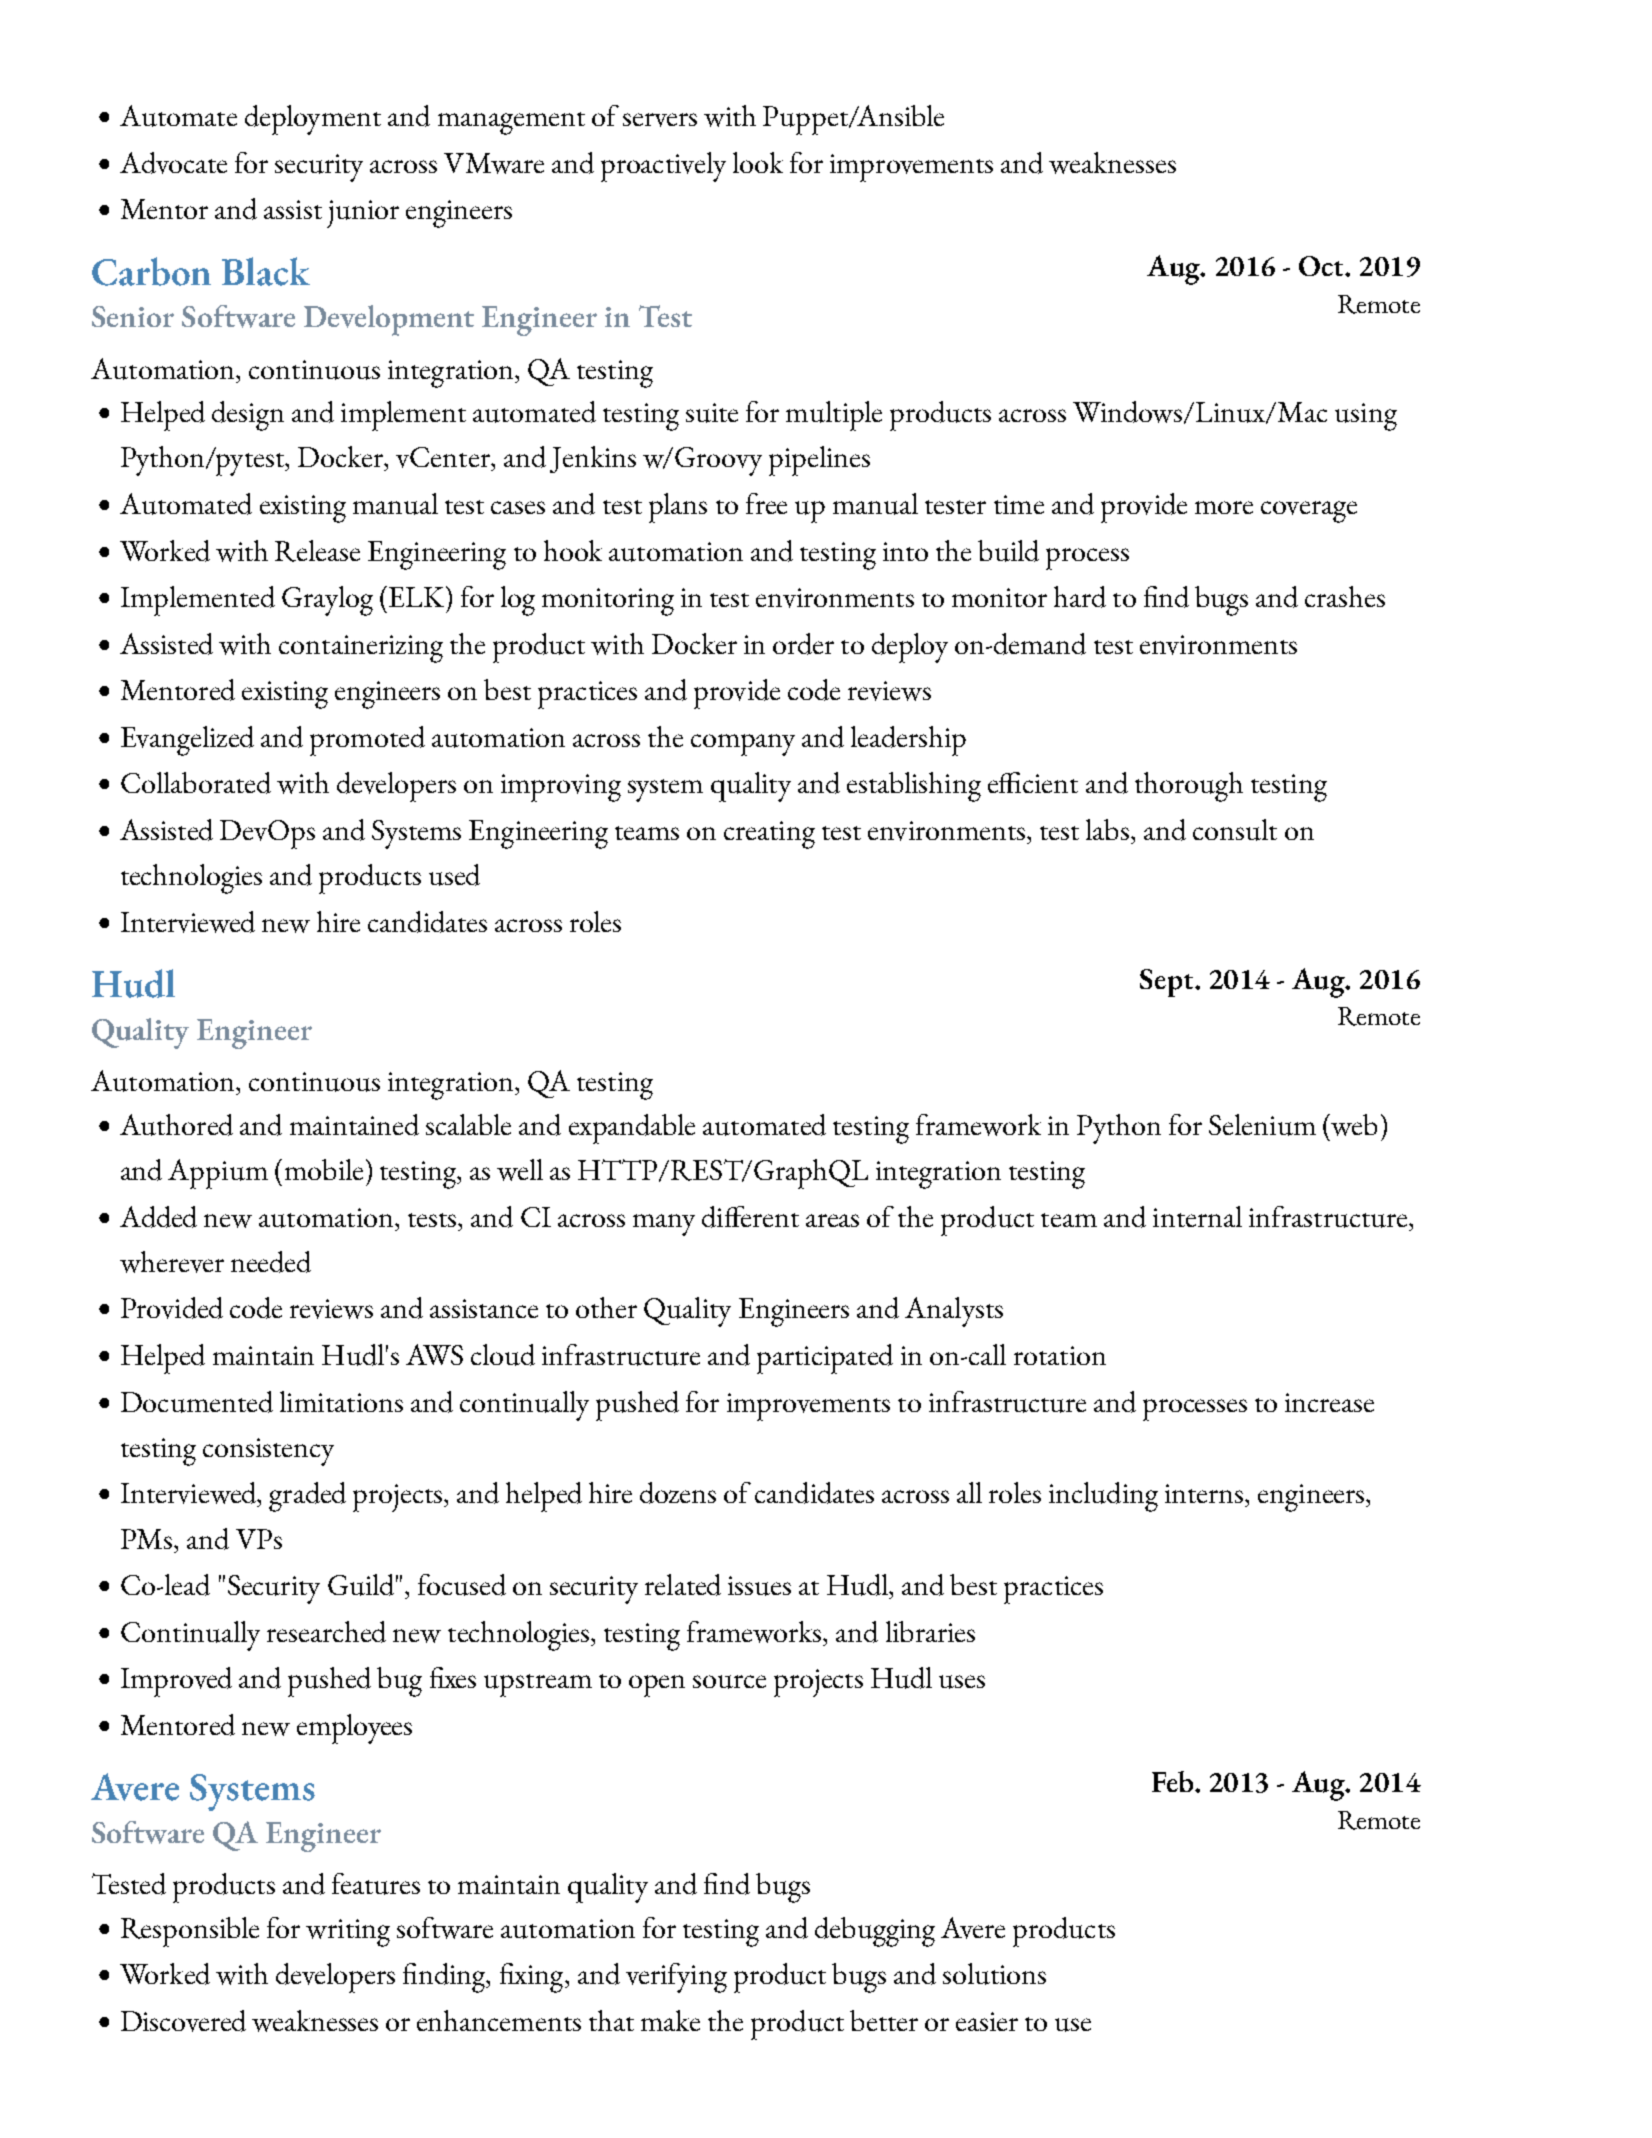 The height and width of the screenshot is (2138, 1652). I want to click on order, so click(803, 644).
